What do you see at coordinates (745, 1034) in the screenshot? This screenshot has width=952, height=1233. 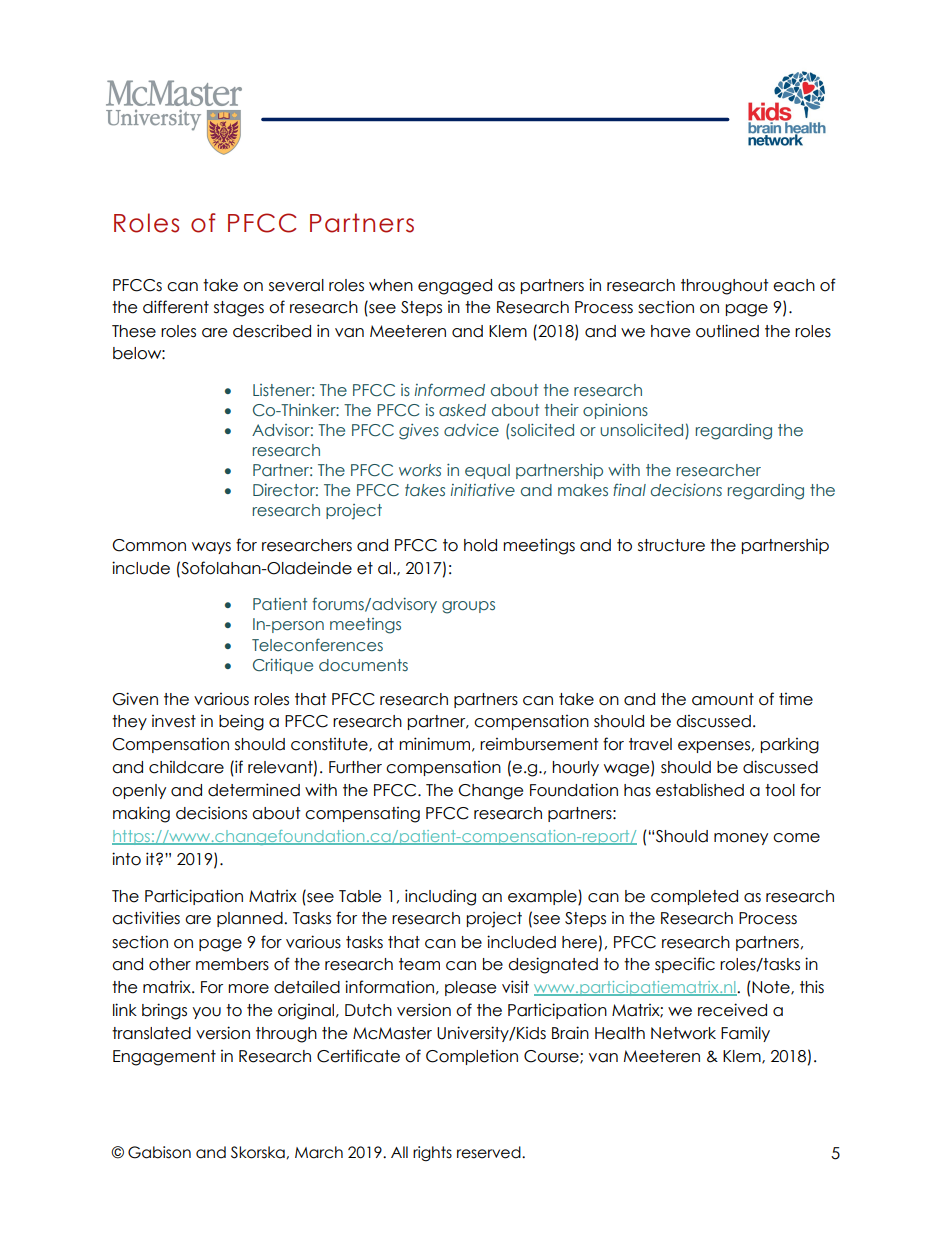 I see `Family` at bounding box center [745, 1034].
